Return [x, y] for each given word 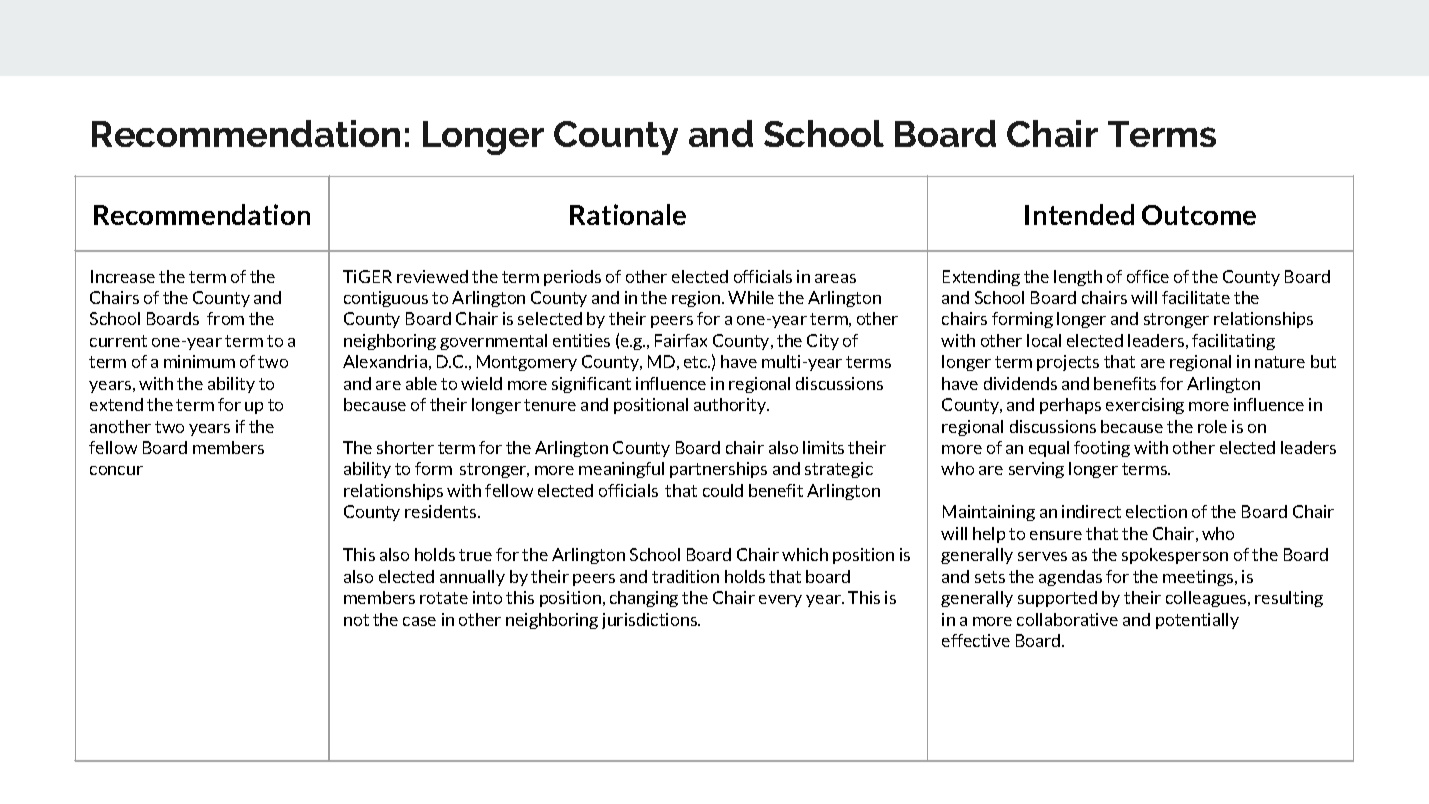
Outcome [1199, 215]
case [419, 621]
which [805, 554]
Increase [123, 276]
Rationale [628, 214]
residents [442, 511]
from [225, 318]
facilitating [1233, 342]
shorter [405, 447]
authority [731, 406]
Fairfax [681, 340]
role [1212, 426]
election [1156, 511]
